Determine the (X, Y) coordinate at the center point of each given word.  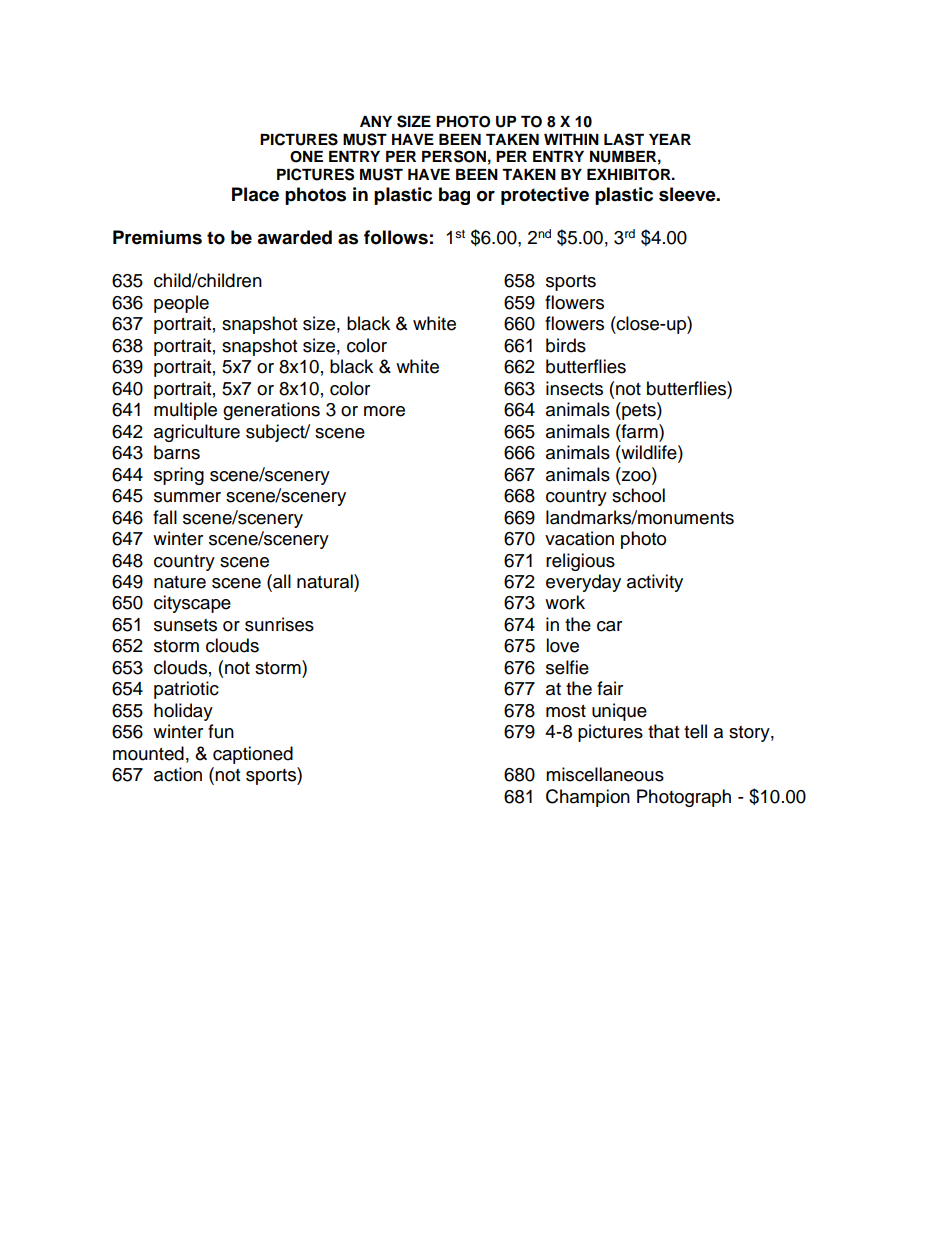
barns (177, 452)
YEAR (670, 139)
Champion (588, 798)
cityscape (192, 604)
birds (566, 345)
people (181, 304)
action (178, 774)
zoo (637, 475)
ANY (376, 121)
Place (255, 194)
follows (396, 237)
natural (326, 581)
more (384, 411)
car (609, 626)
